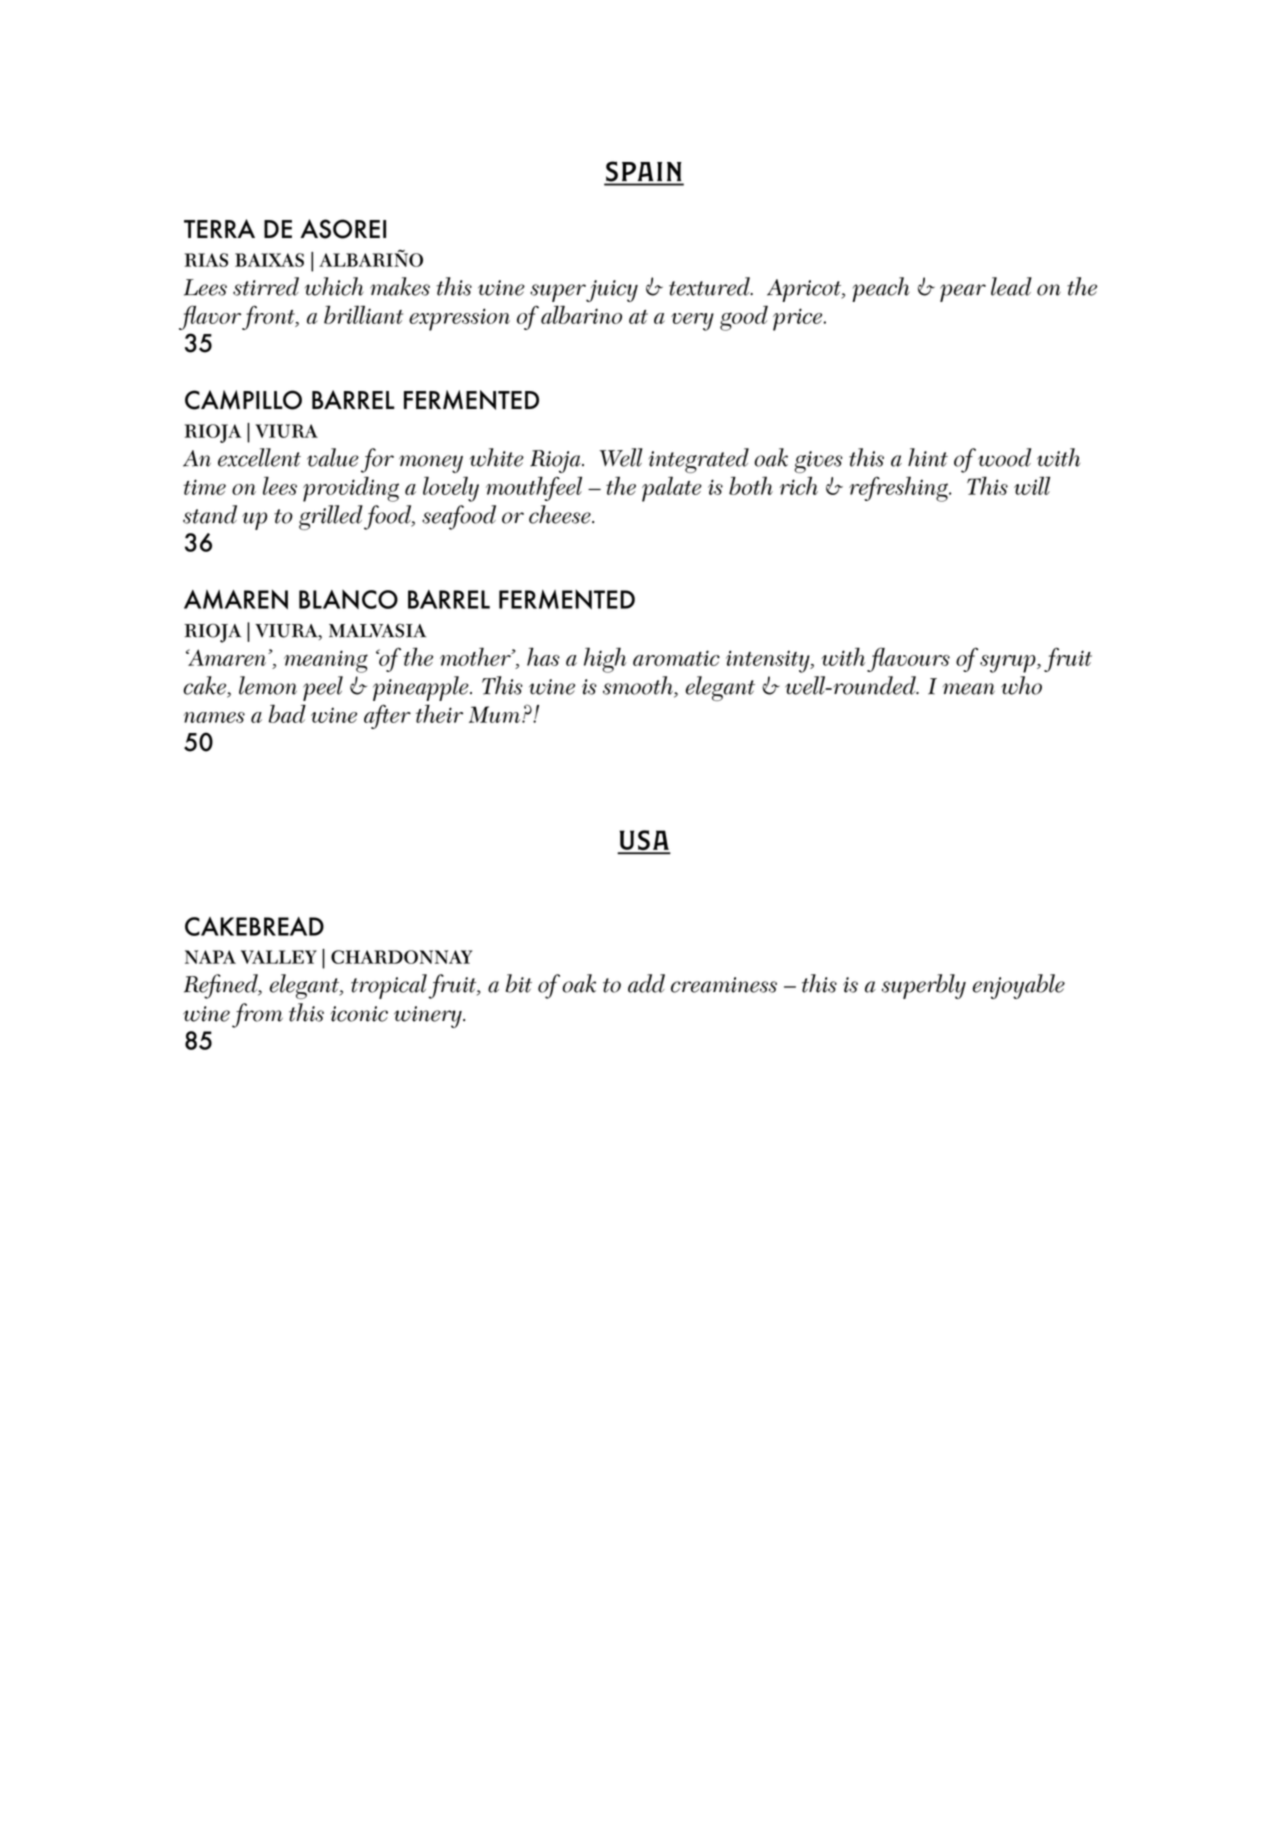  I want to click on hint, so click(928, 457).
